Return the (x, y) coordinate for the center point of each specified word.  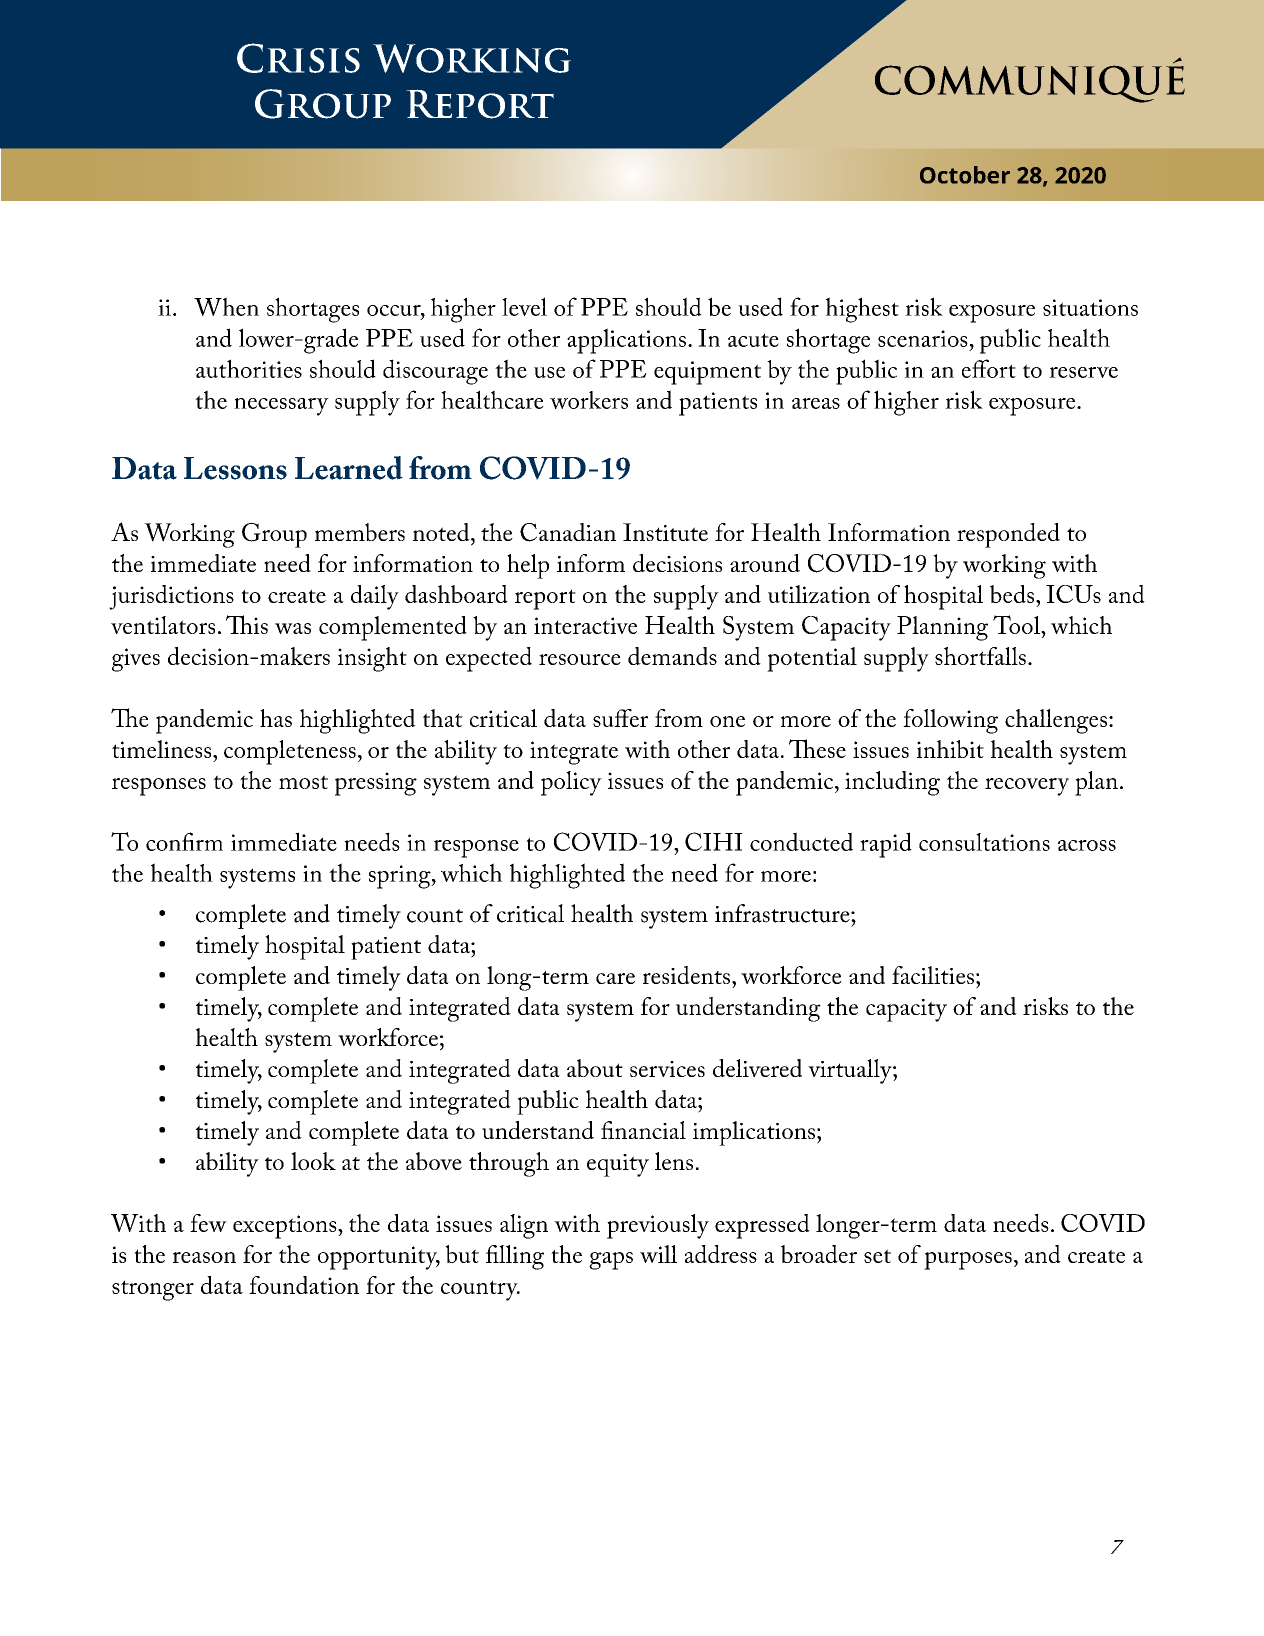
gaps (611, 1261)
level (524, 306)
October (965, 175)
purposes (968, 1261)
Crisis (298, 58)
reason (204, 1257)
